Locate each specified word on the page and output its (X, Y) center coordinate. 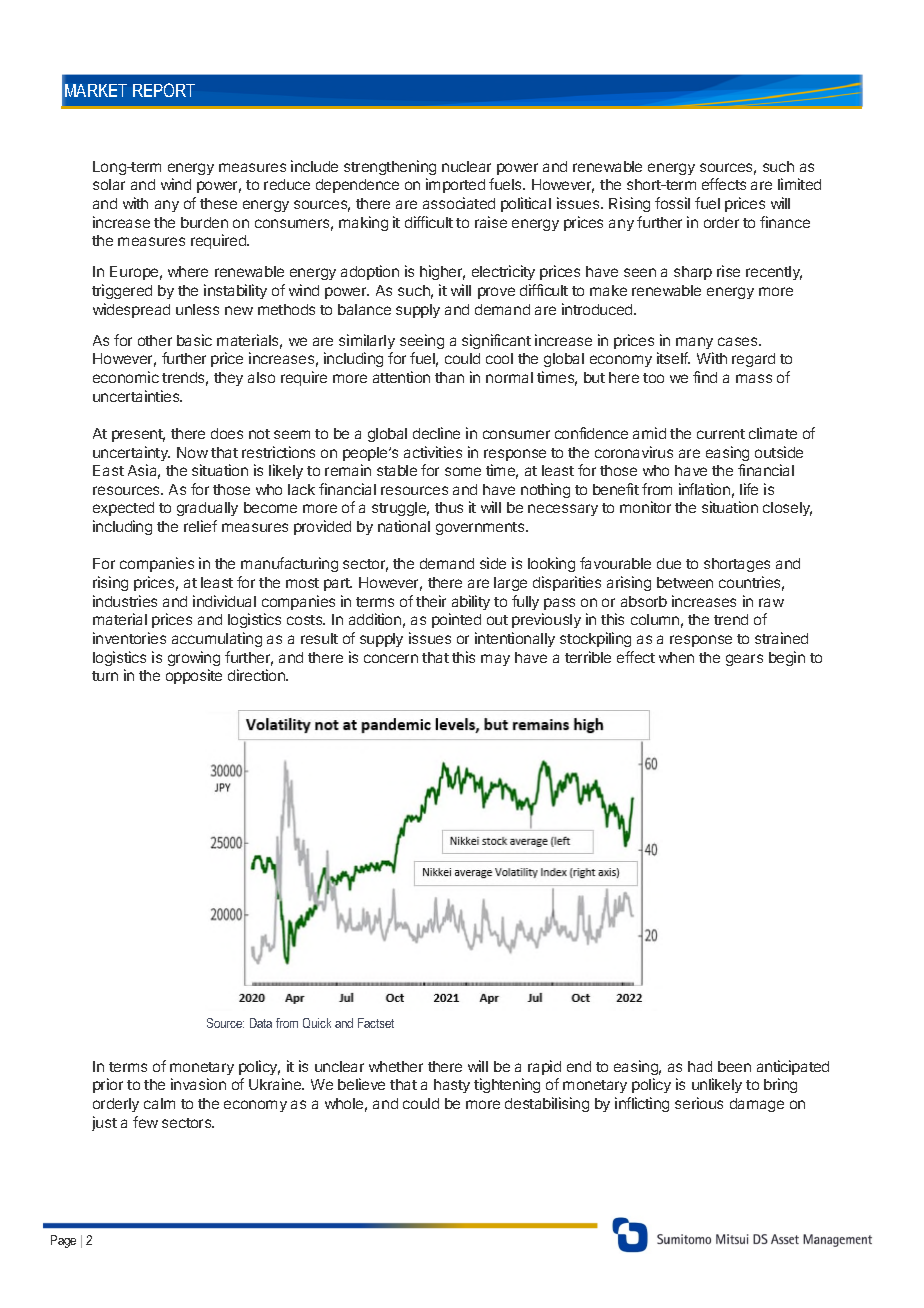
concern (391, 658)
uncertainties (137, 396)
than (449, 377)
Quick (317, 1023)
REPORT (164, 90)
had (700, 1066)
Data (261, 1023)
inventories (129, 638)
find (705, 377)
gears (744, 660)
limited (799, 184)
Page (63, 1241)
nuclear (466, 166)
